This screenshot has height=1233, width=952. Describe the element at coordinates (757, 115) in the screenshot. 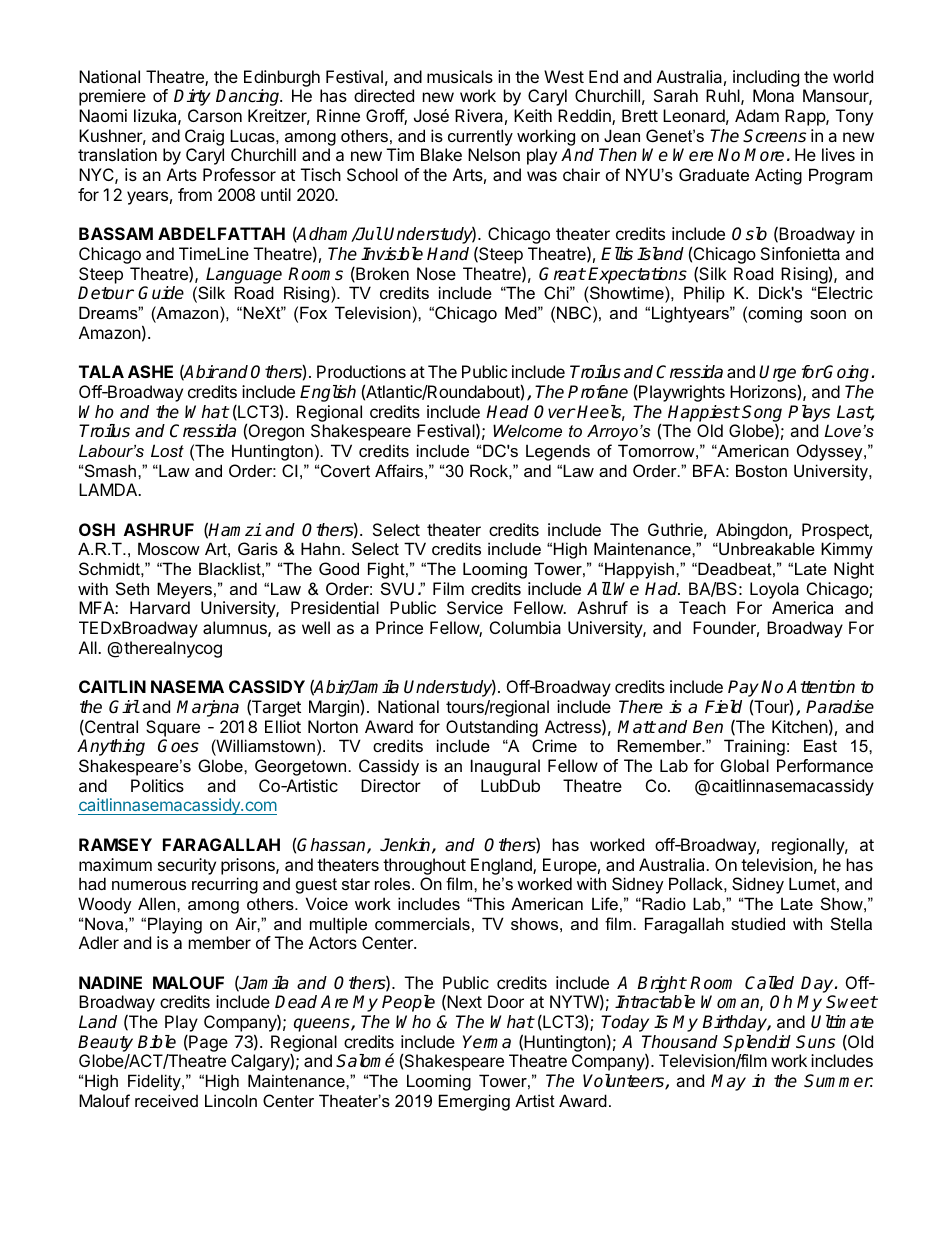

I see `Adam` at that location.
